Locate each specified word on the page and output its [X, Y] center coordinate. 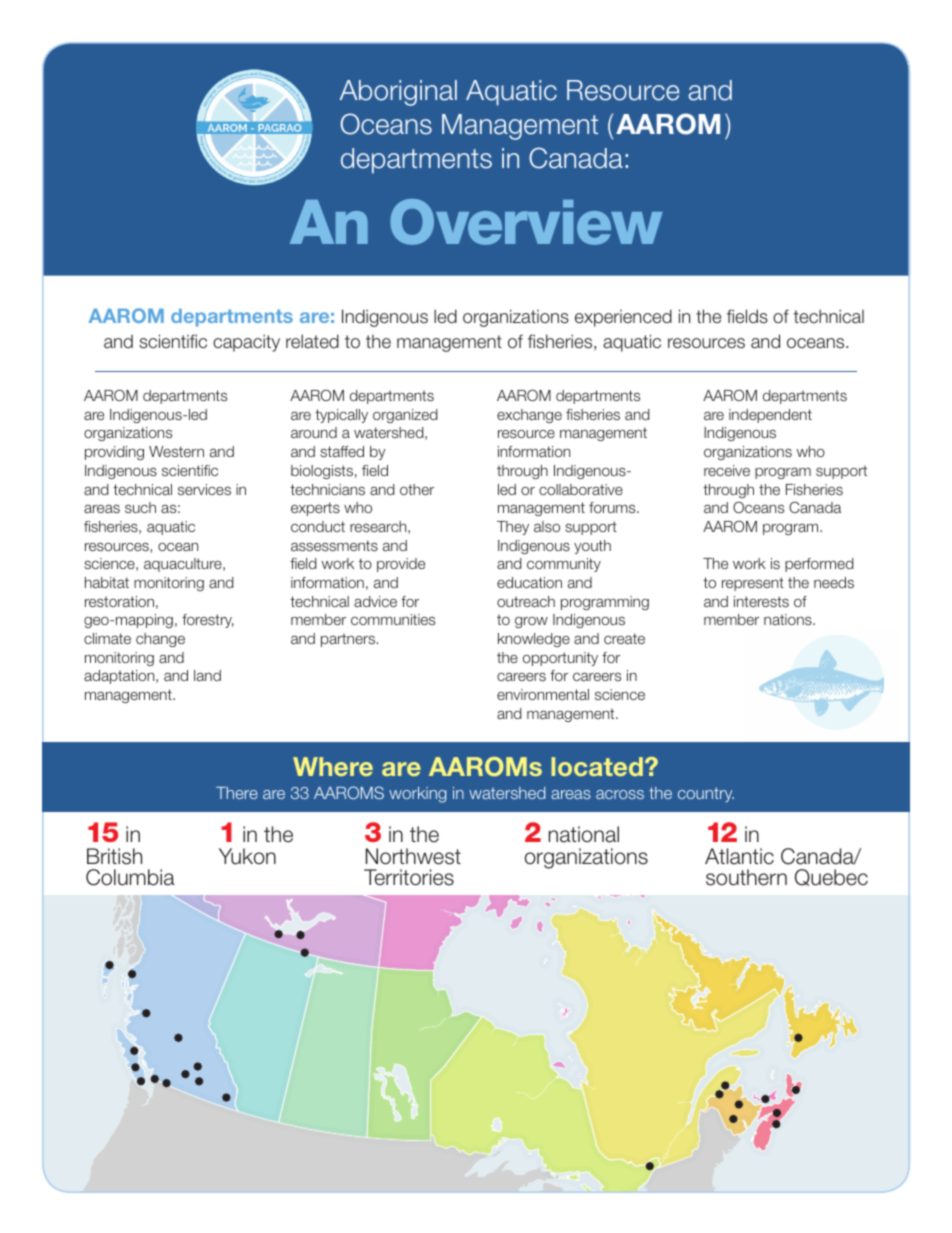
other [417, 489]
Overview [526, 222]
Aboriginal [398, 93]
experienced [623, 318]
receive [727, 470]
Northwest [413, 856]
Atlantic [739, 856]
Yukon [247, 856]
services [204, 489]
